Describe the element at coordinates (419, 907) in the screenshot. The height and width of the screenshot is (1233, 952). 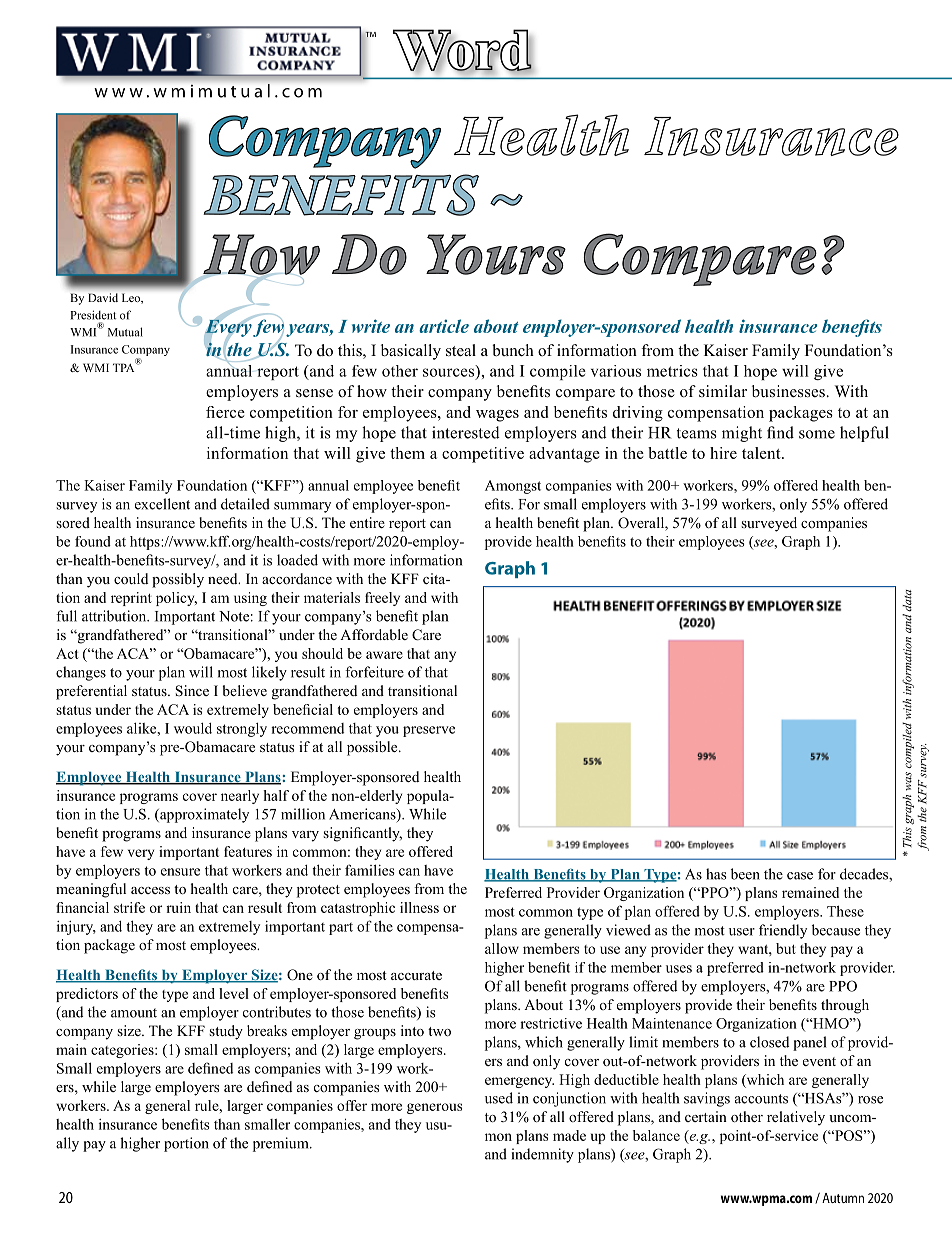
I see `illness` at that location.
